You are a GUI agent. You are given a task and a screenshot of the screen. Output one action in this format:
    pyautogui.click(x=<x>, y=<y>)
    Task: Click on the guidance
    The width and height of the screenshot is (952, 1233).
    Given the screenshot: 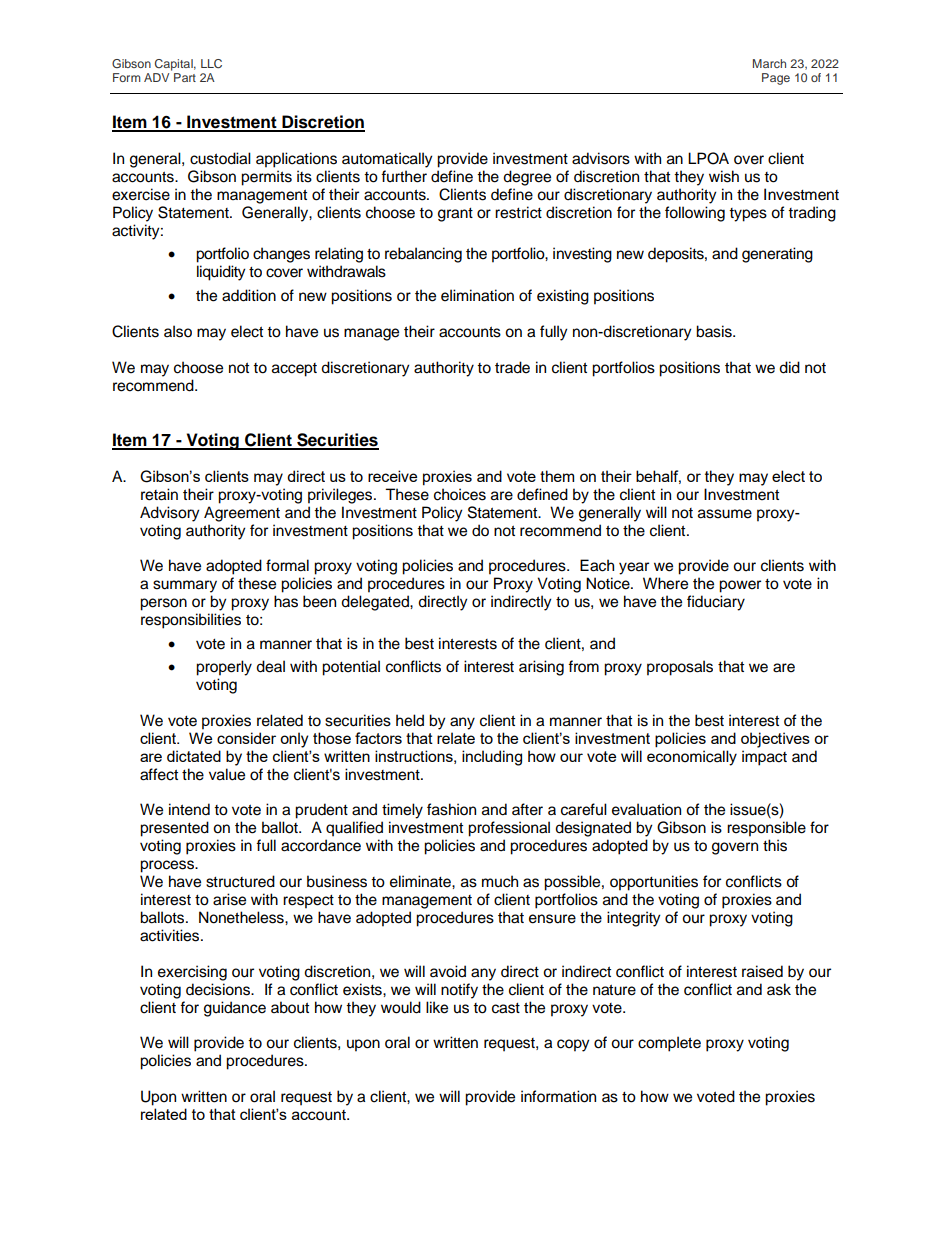 What is the action you would take?
    pyautogui.click(x=235, y=1009)
